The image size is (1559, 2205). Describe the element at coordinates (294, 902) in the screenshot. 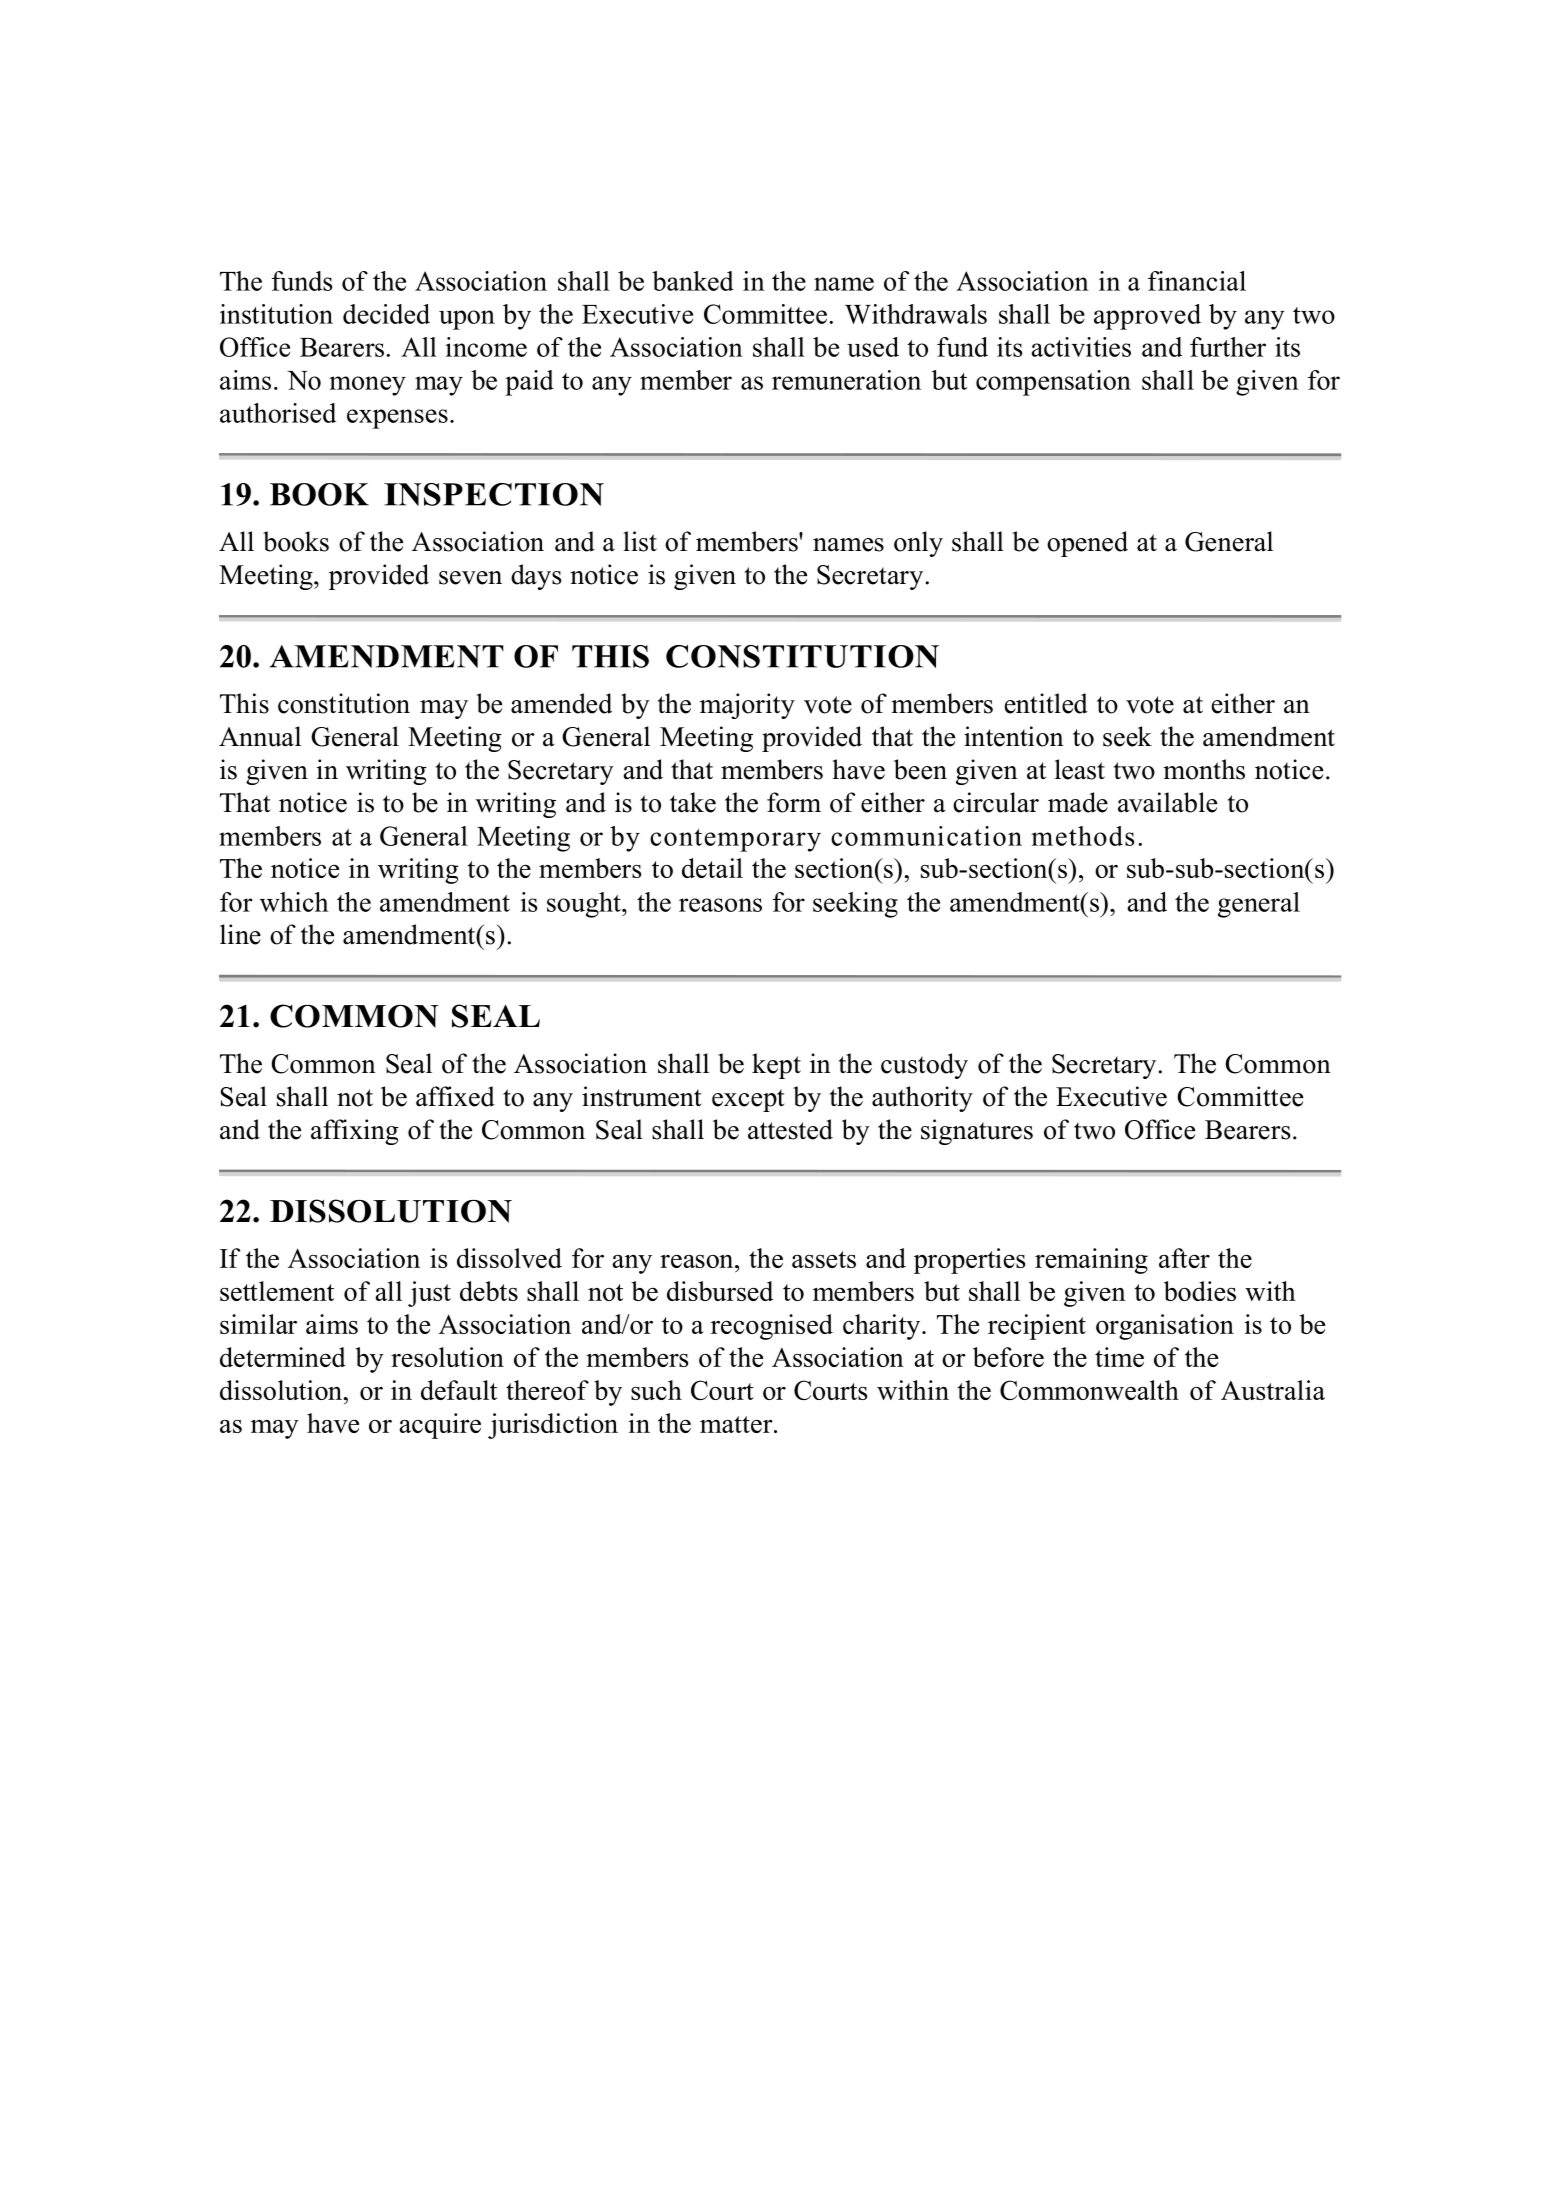

I see `which` at that location.
